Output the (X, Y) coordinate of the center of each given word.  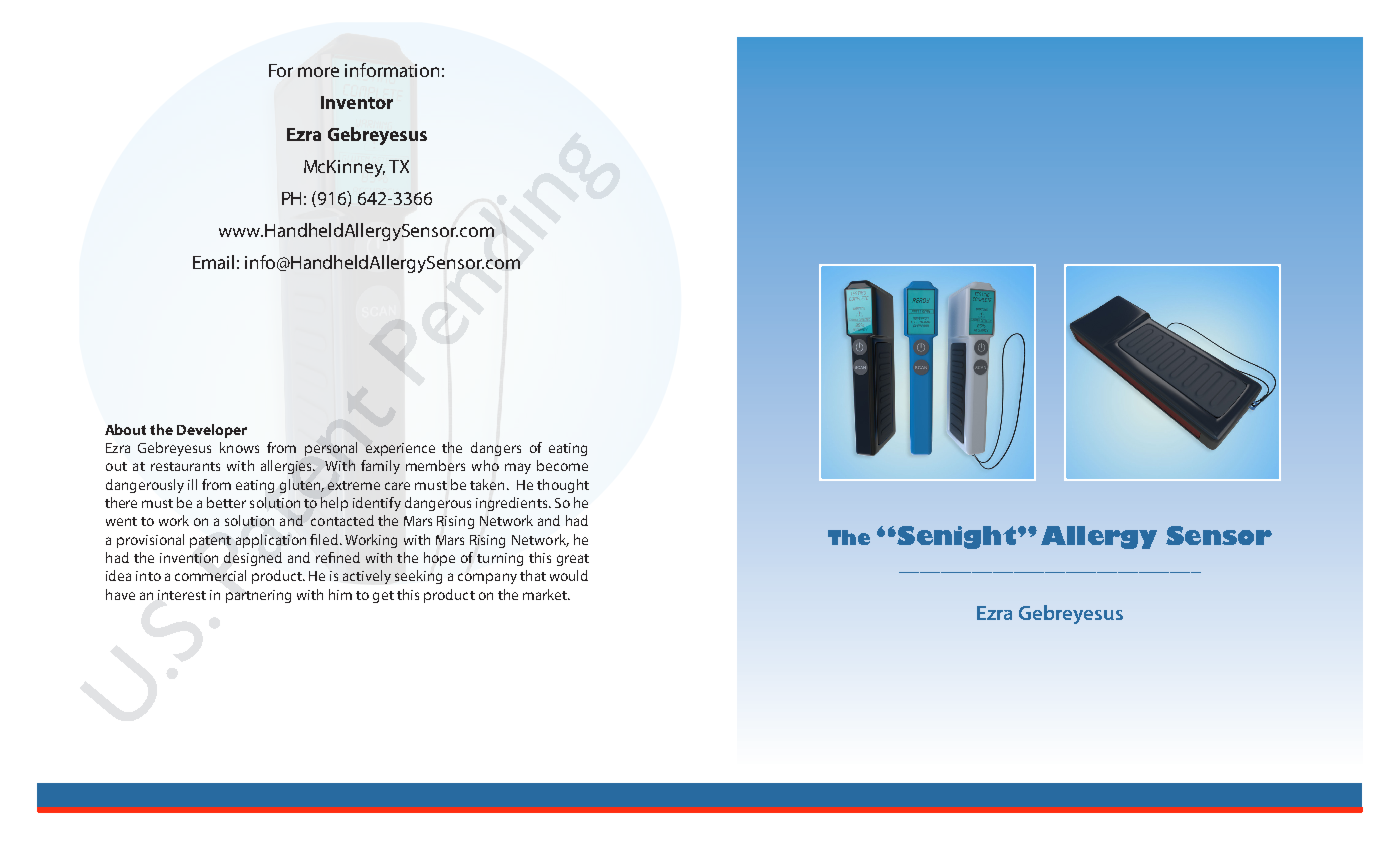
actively (367, 577)
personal (331, 449)
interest (182, 595)
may (518, 468)
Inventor (357, 102)
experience (400, 449)
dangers (496, 449)
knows (239, 447)
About (125, 429)
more (318, 72)
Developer (212, 431)
